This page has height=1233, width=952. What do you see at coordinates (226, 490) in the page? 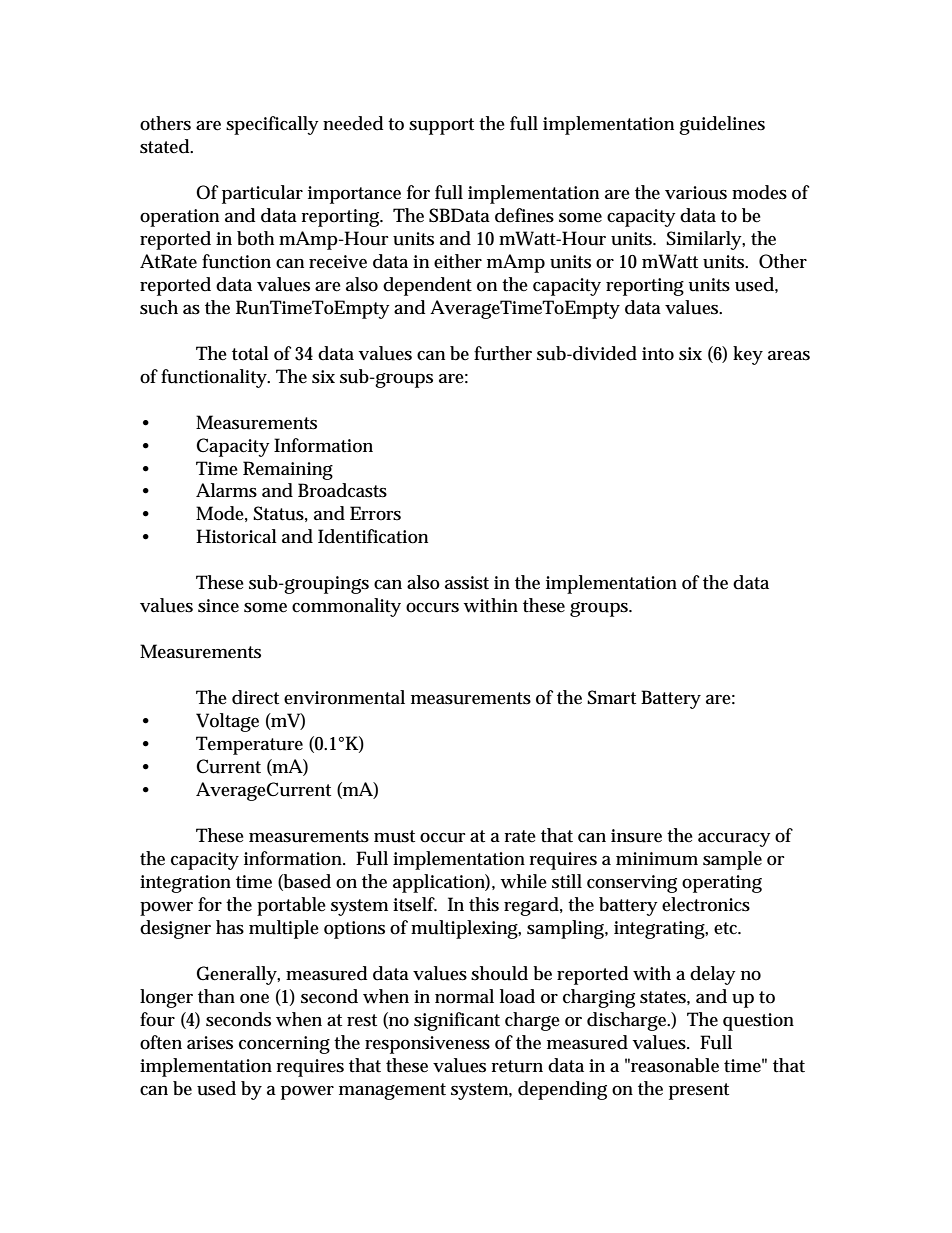
I see `Alarms` at bounding box center [226, 490].
